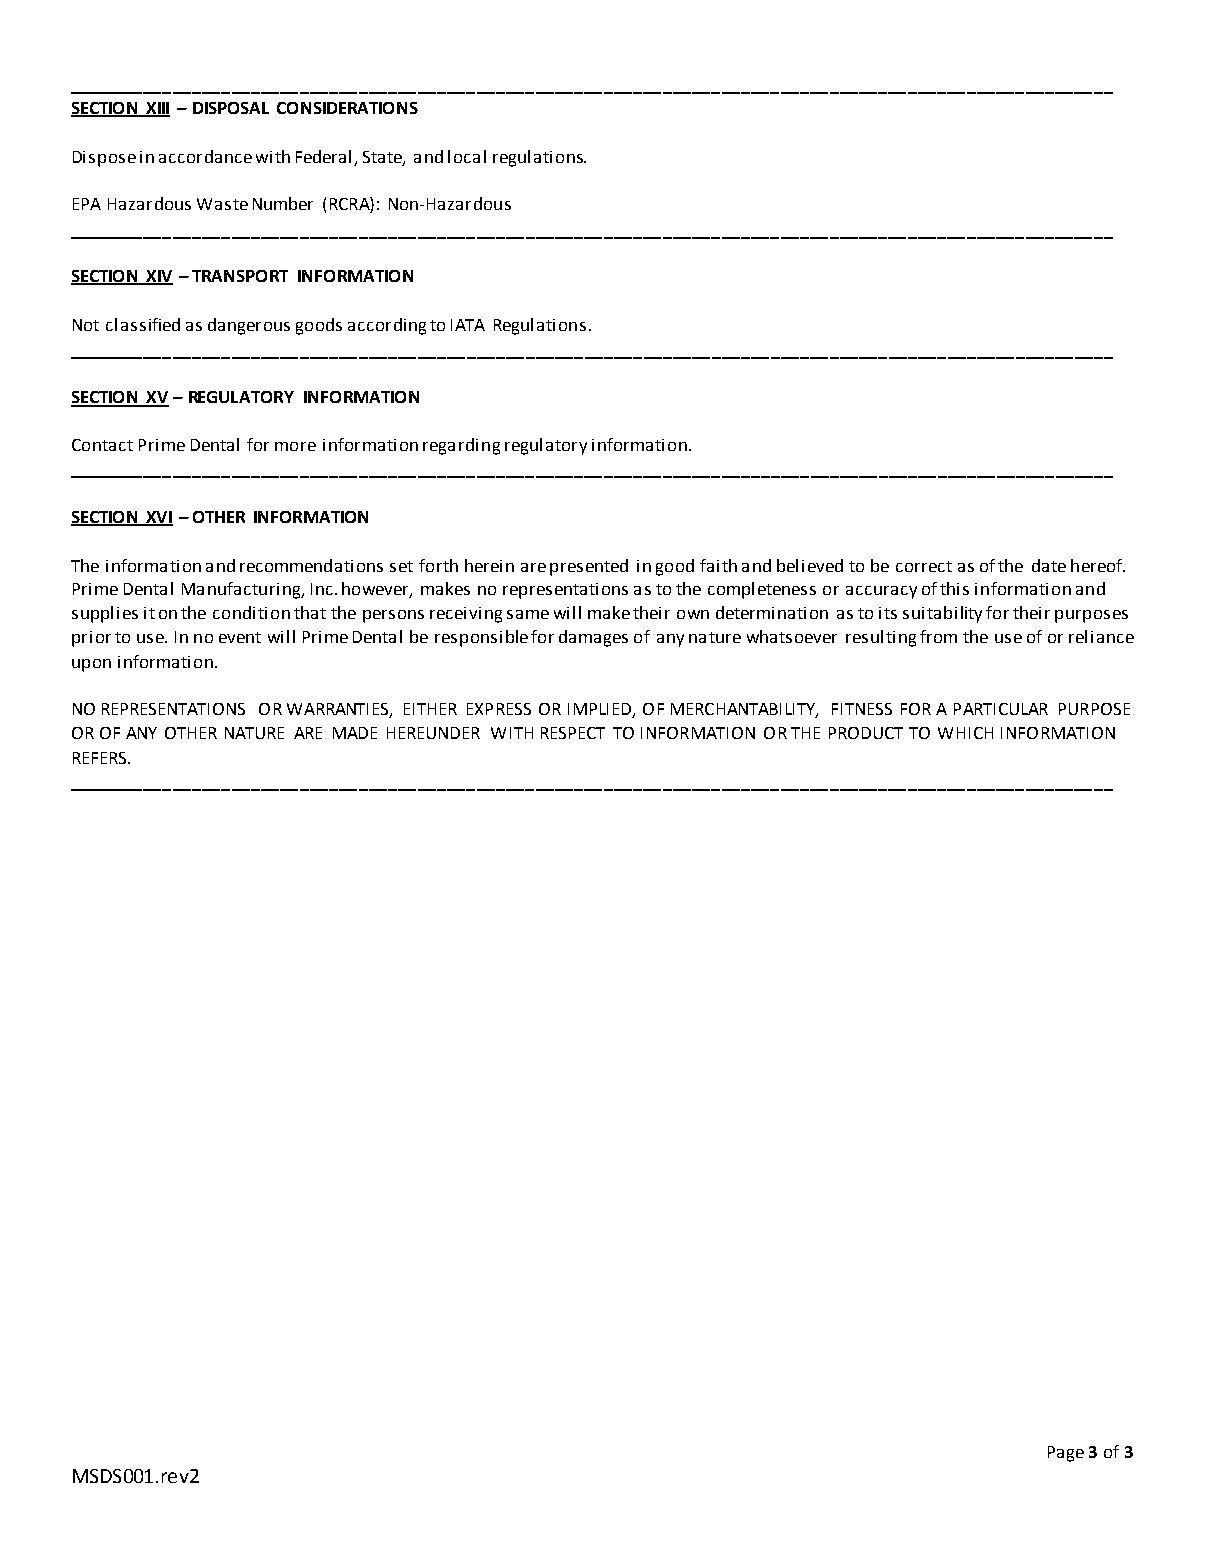  I want to click on EITHER, so click(430, 709).
